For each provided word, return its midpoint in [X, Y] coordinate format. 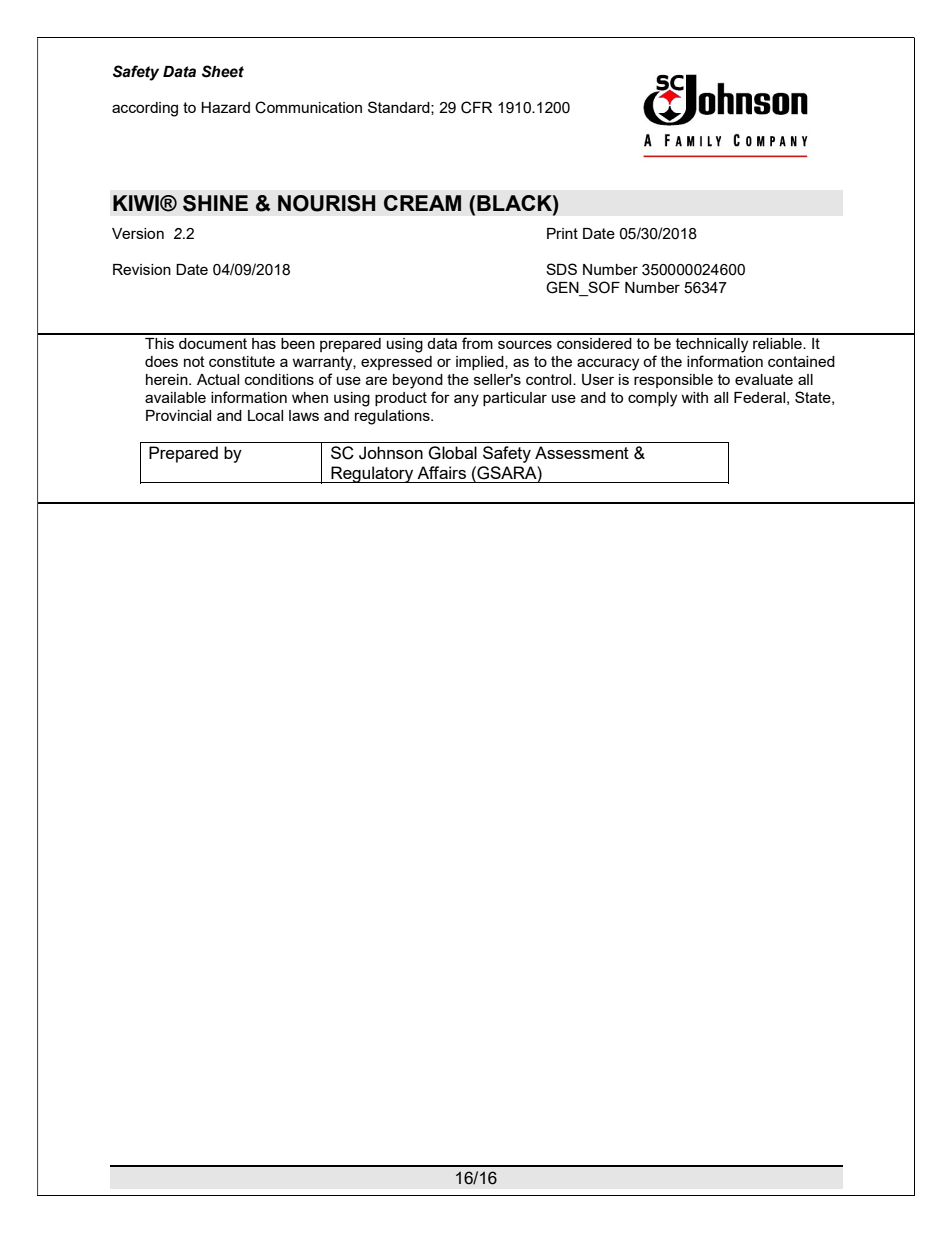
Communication [308, 107]
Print [562, 233]
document [213, 343]
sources [525, 344]
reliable [778, 343]
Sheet [223, 71]
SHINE [215, 203]
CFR [476, 107]
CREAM [422, 203]
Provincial [178, 415]
